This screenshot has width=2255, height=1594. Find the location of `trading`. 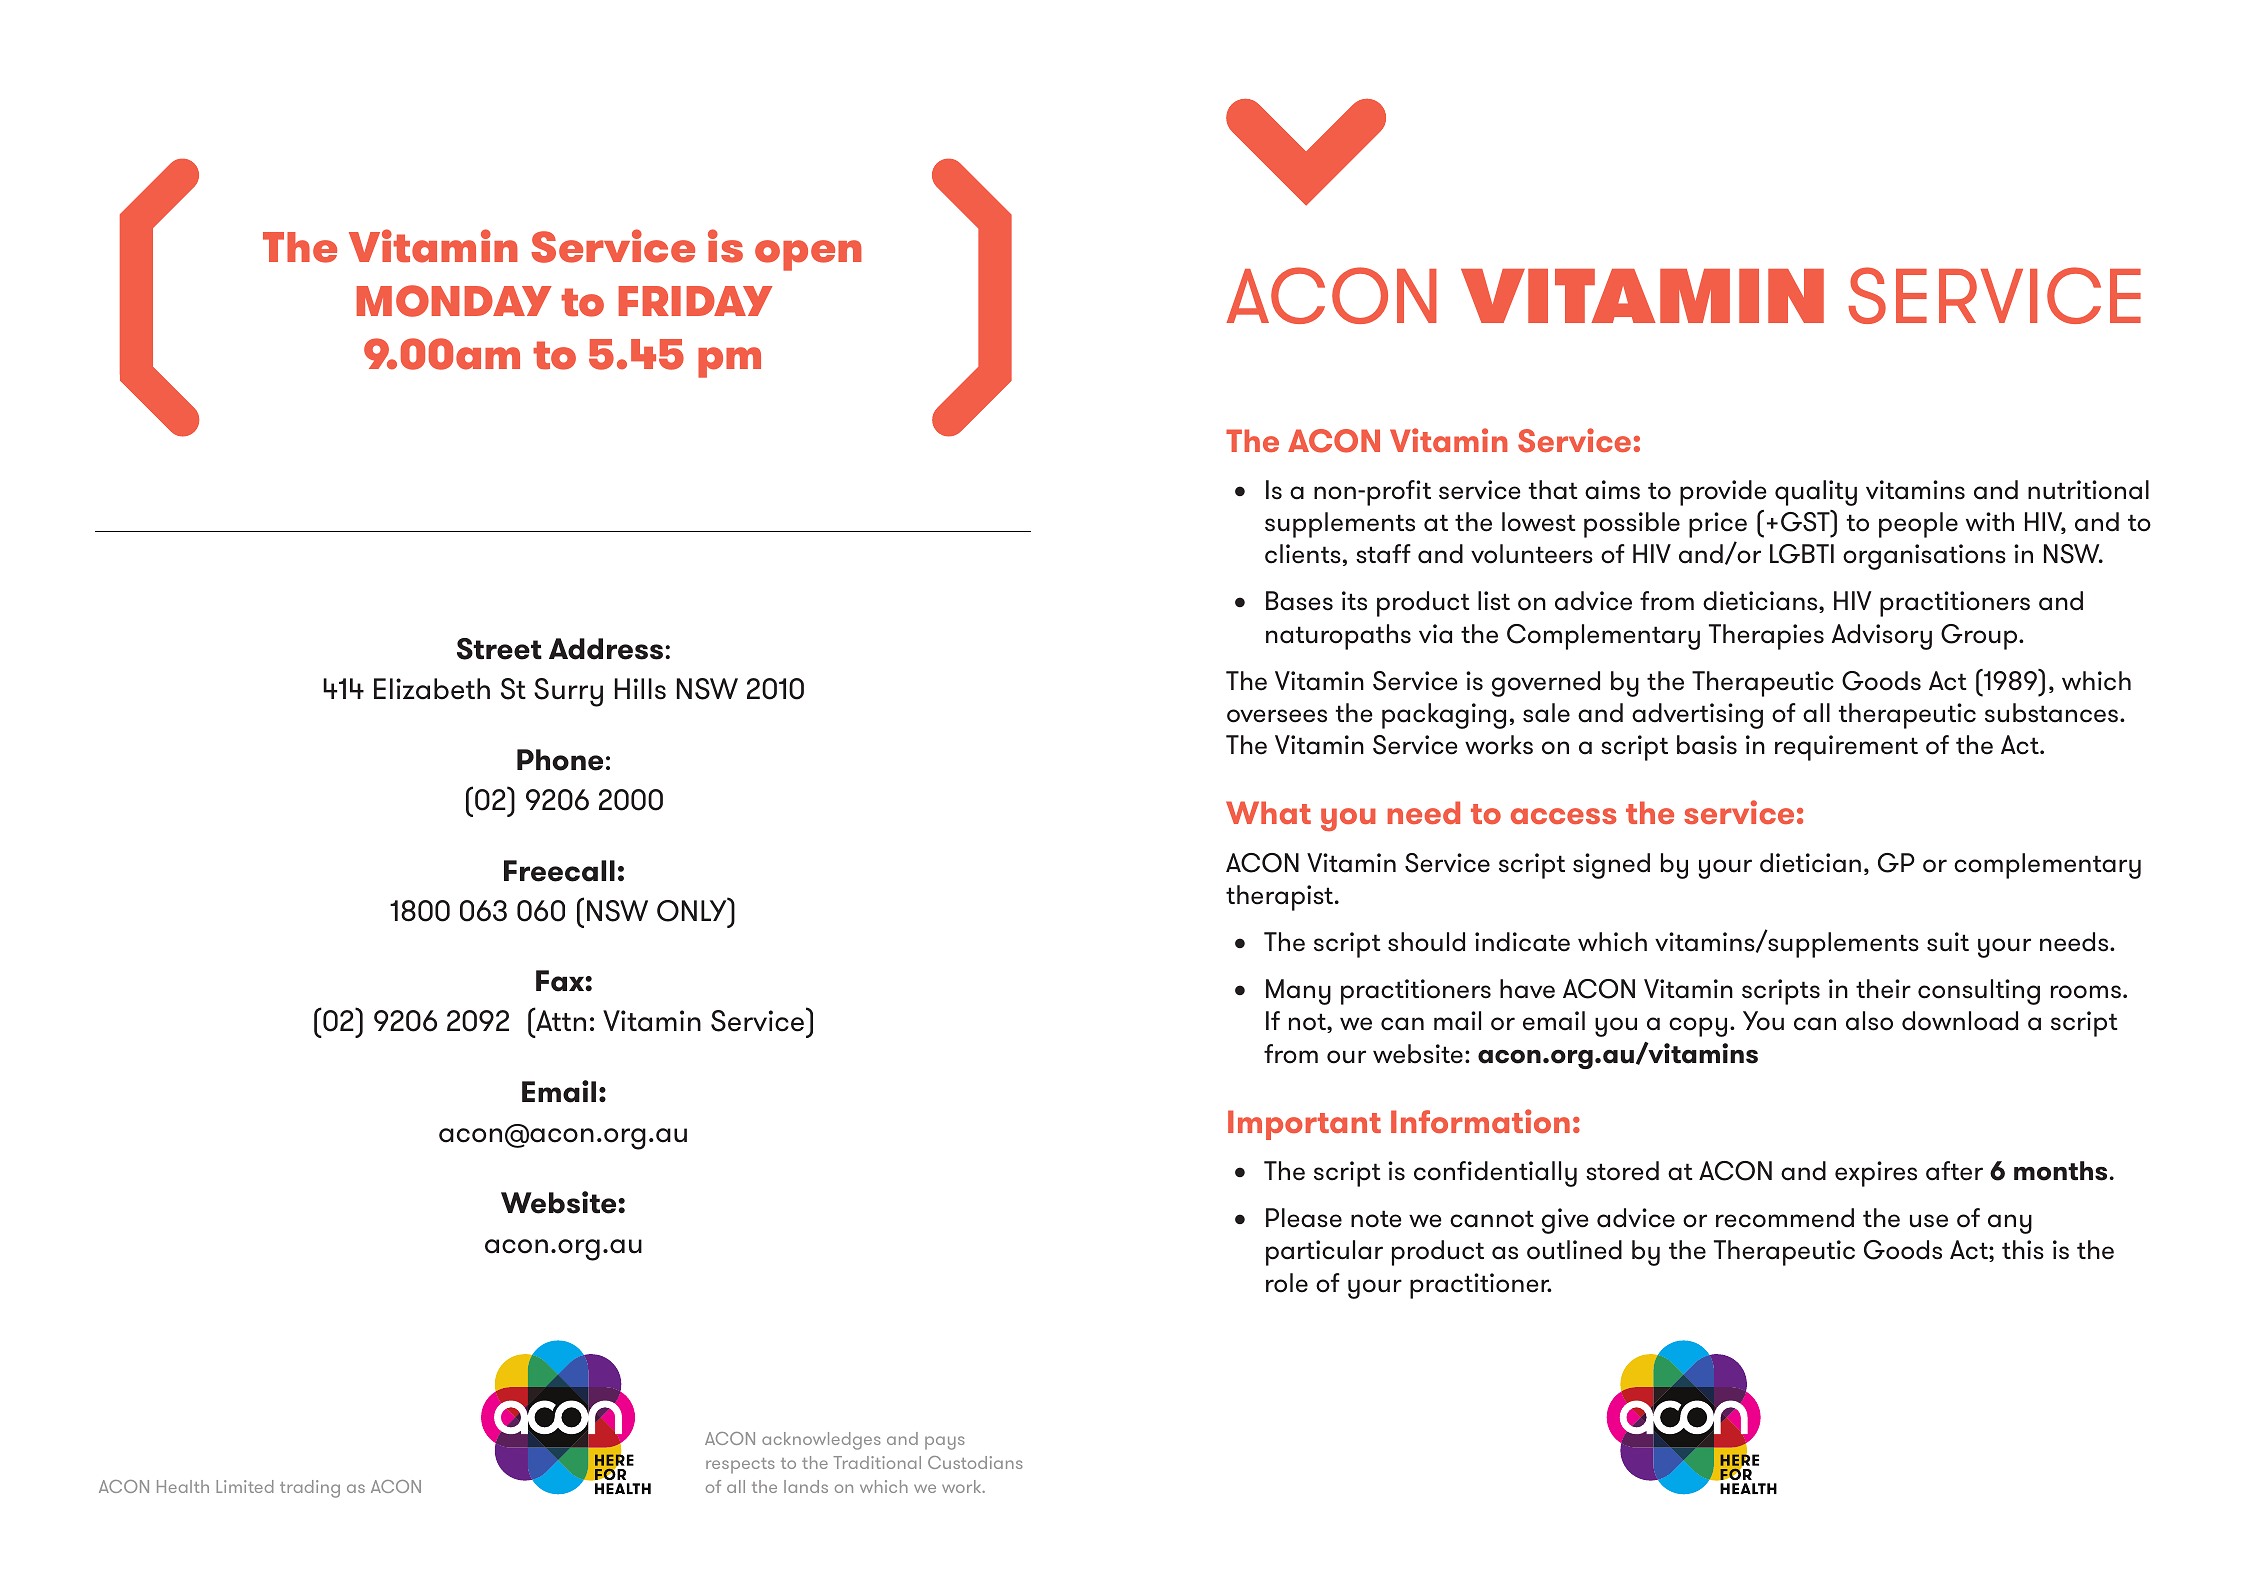

trading is located at coordinates (310, 1489).
